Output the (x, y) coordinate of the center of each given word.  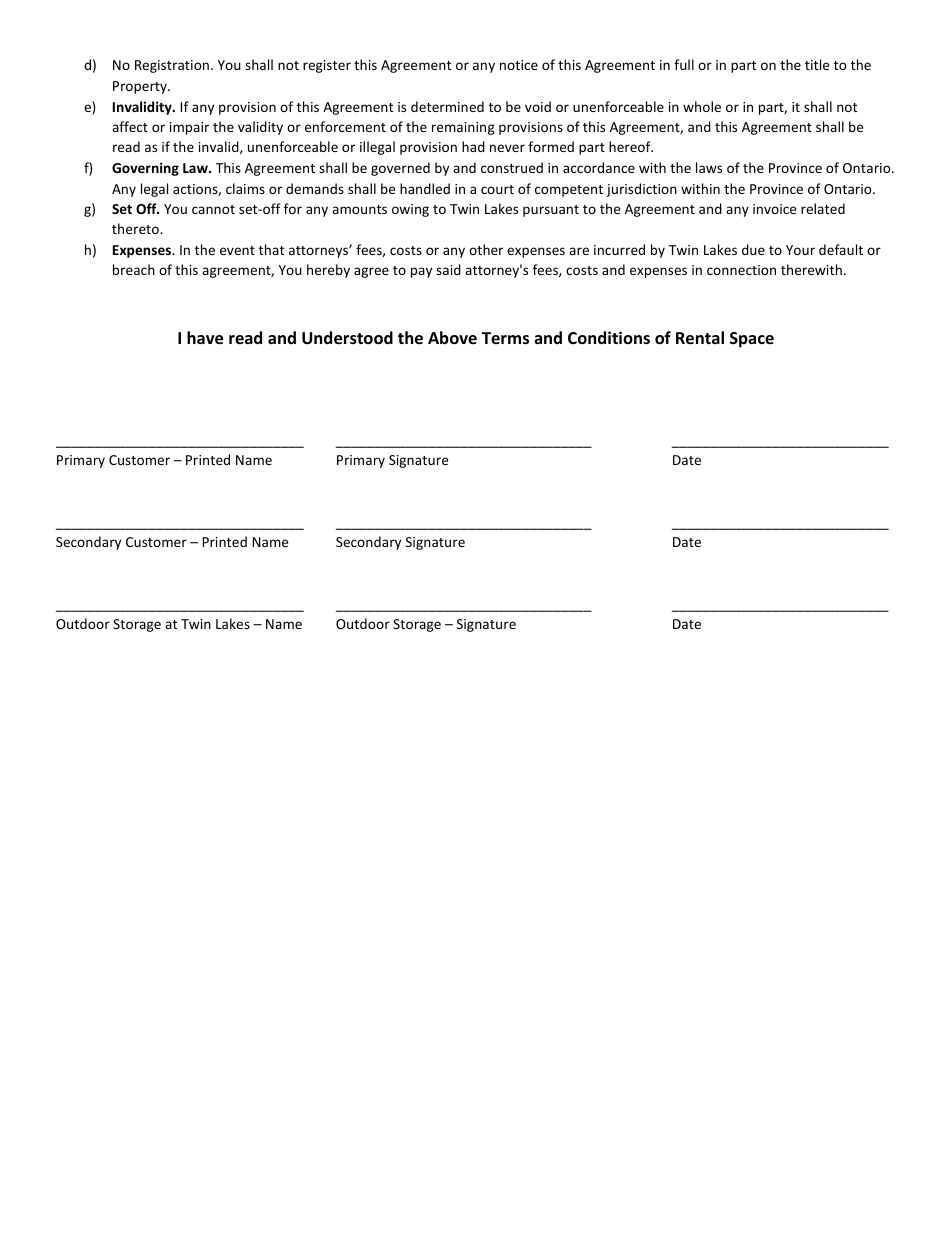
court (497, 189)
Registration (172, 66)
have (205, 338)
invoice (774, 209)
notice (519, 65)
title (817, 64)
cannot (213, 209)
